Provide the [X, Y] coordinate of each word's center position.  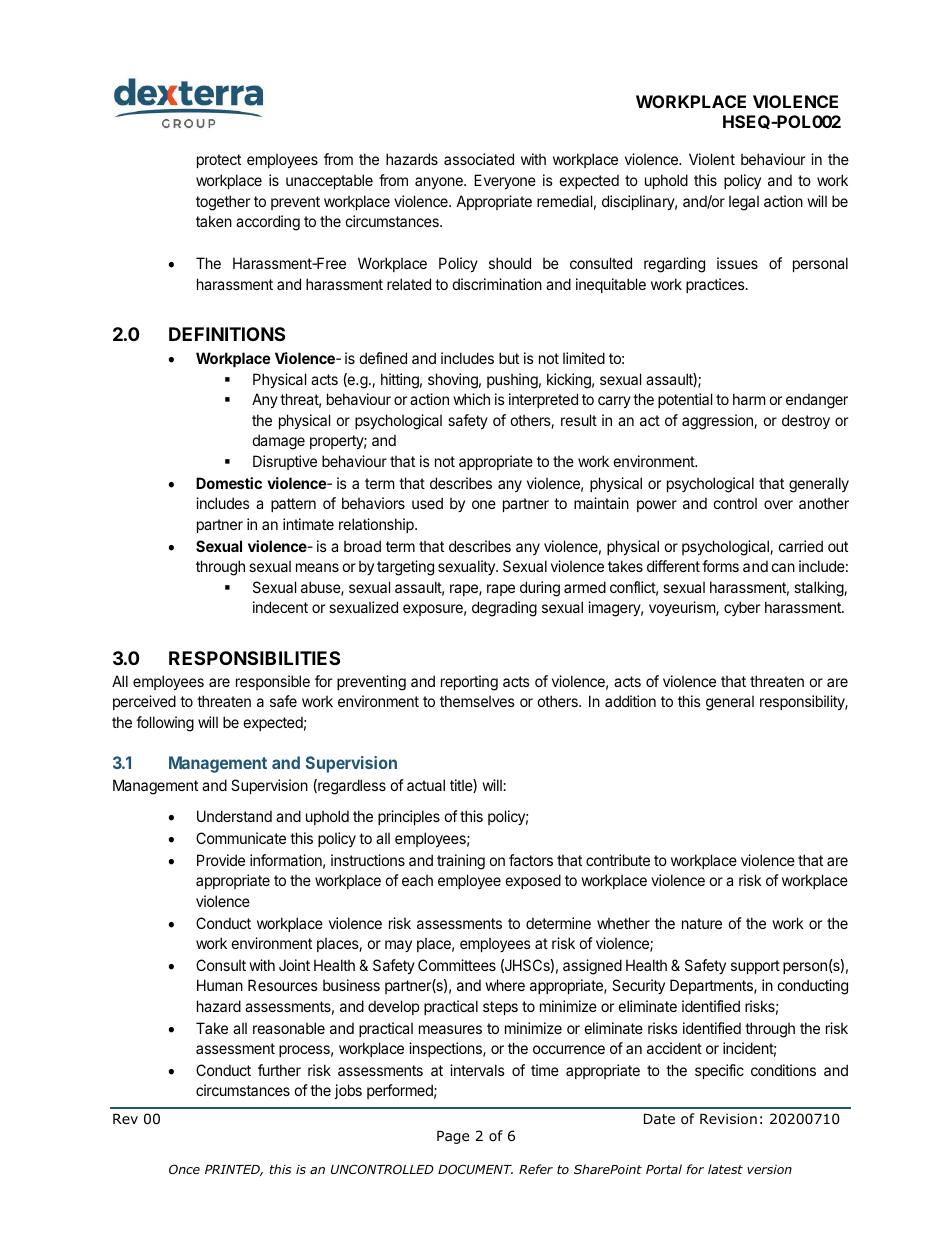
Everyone [505, 181]
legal [744, 203]
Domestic [229, 483]
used [427, 503]
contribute [618, 860]
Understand [234, 816]
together [223, 203]
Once [184, 1169]
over [778, 504]
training [461, 862]
